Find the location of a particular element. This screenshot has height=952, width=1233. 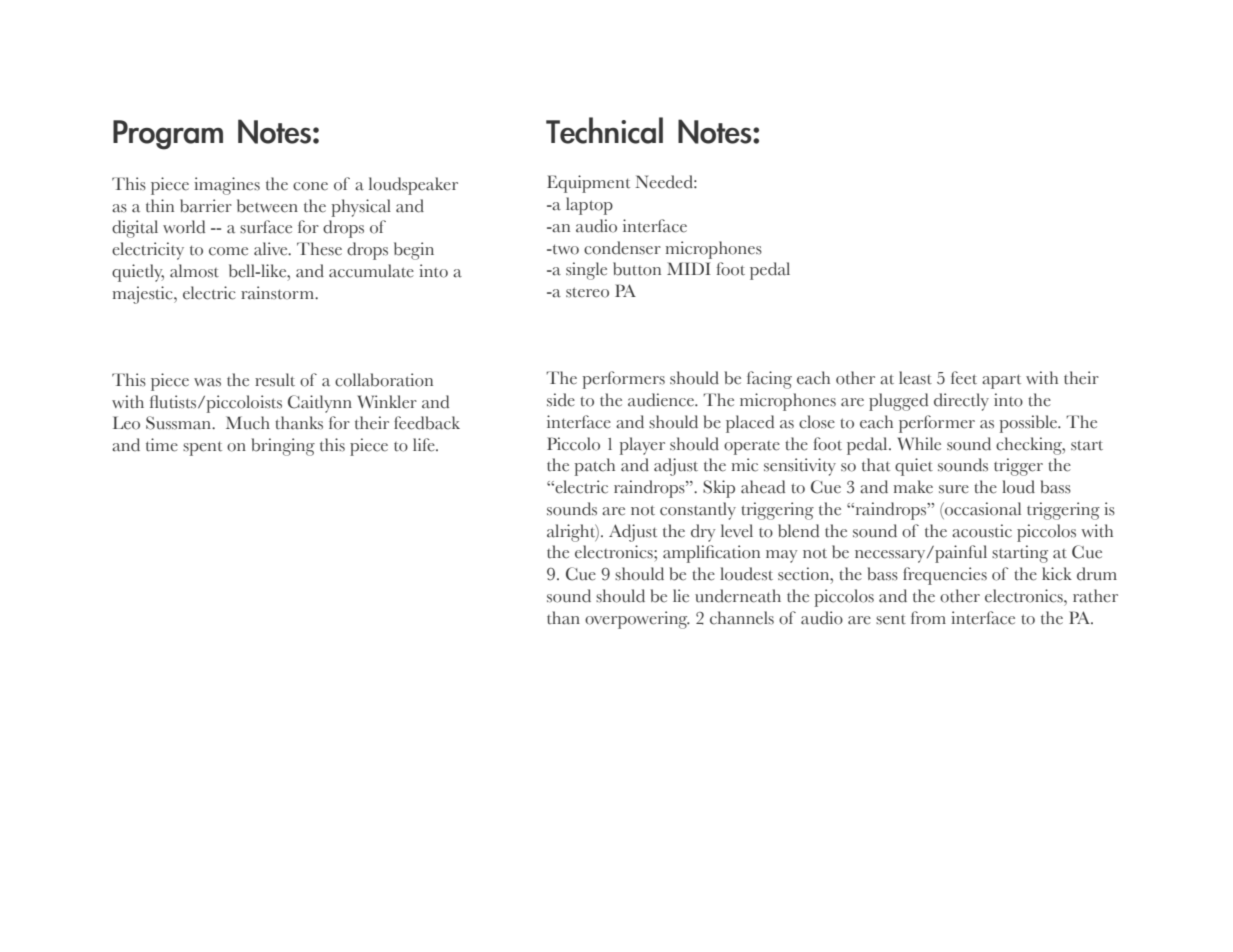

constantly is located at coordinates (698, 511).
